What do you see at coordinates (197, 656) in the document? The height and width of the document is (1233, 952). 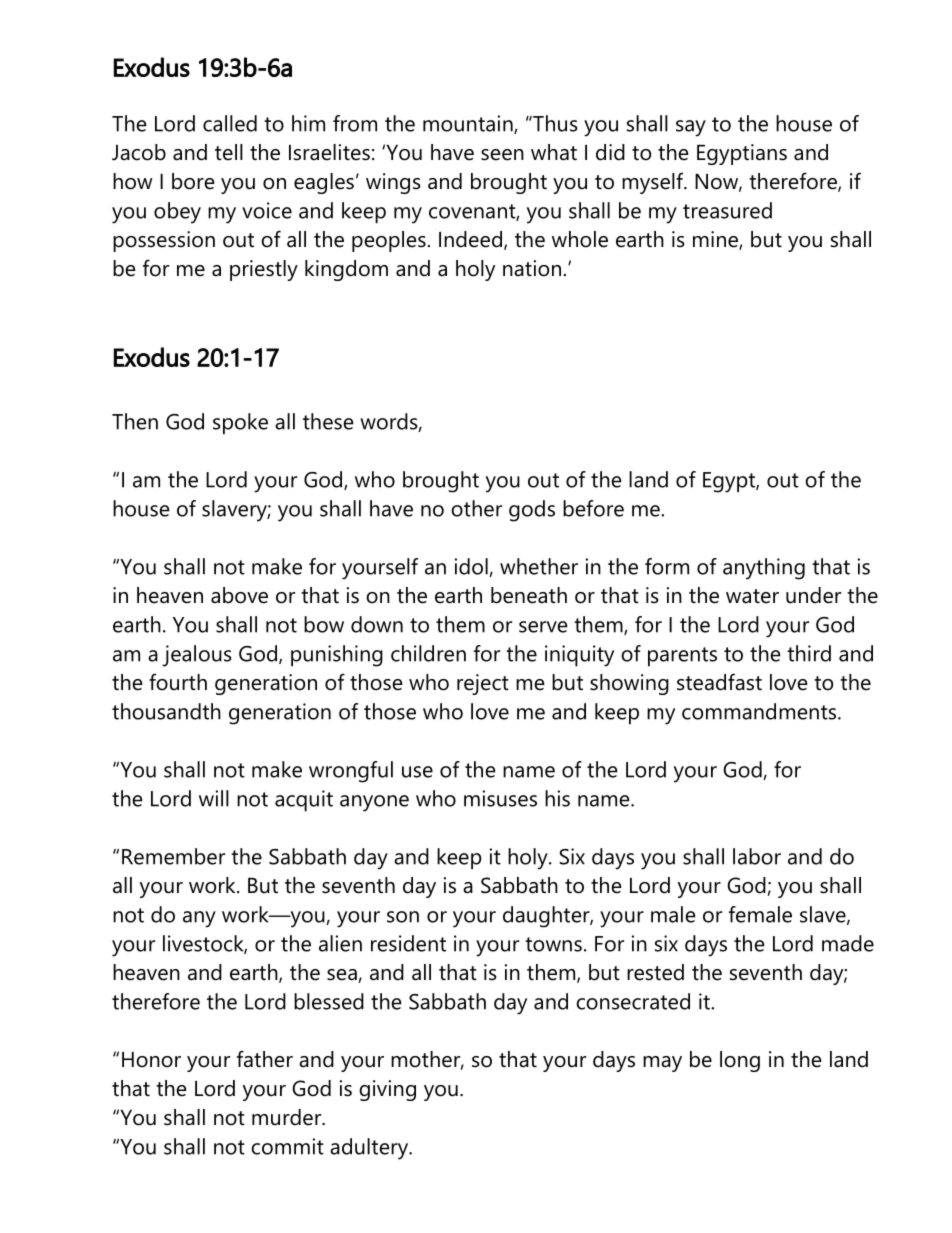 I see `jealous` at bounding box center [197, 656].
